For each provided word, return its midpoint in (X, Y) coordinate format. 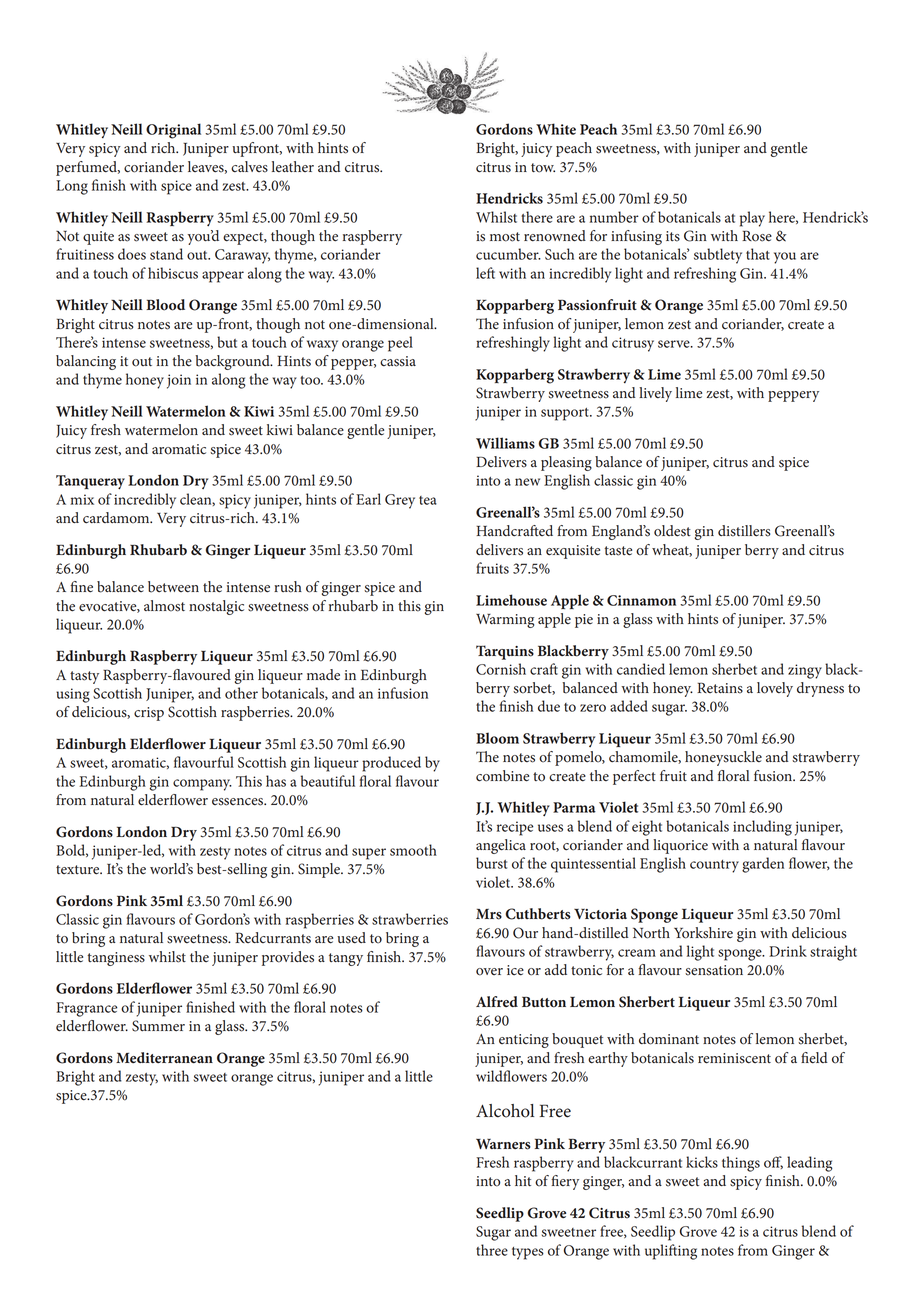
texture (79, 870)
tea (428, 500)
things (741, 1164)
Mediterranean (164, 1057)
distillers (744, 531)
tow (543, 168)
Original (173, 131)
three (492, 1250)
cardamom (117, 518)
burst (491, 863)
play (752, 219)
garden (763, 865)
